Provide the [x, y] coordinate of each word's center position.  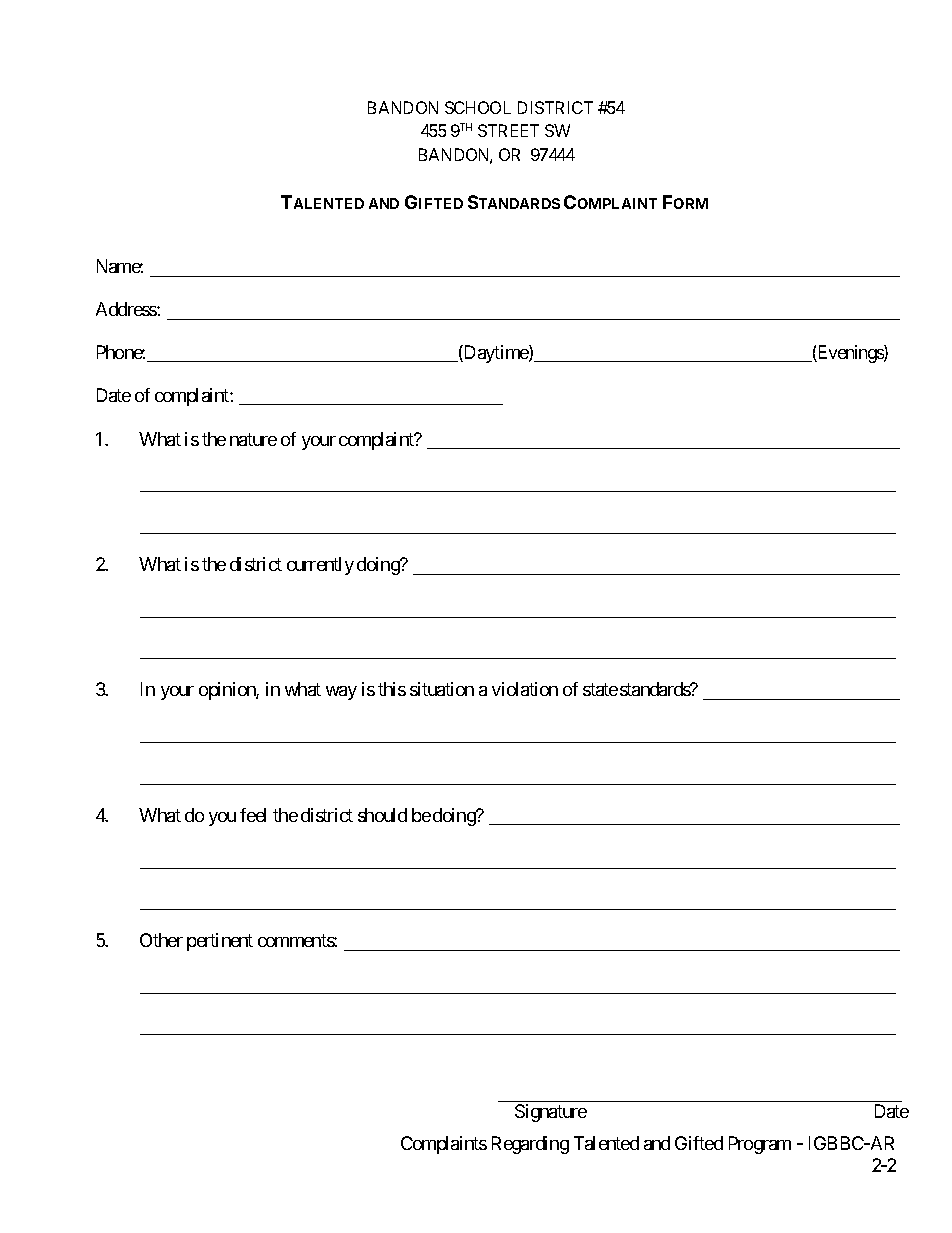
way [341, 693]
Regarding [530, 1145]
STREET [508, 130]
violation [525, 689]
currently [320, 566]
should [382, 815]
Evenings [850, 354]
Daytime [496, 354]
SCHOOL [478, 107]
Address [127, 309]
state [600, 690]
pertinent [220, 942]
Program [760, 1145]
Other [161, 940]
